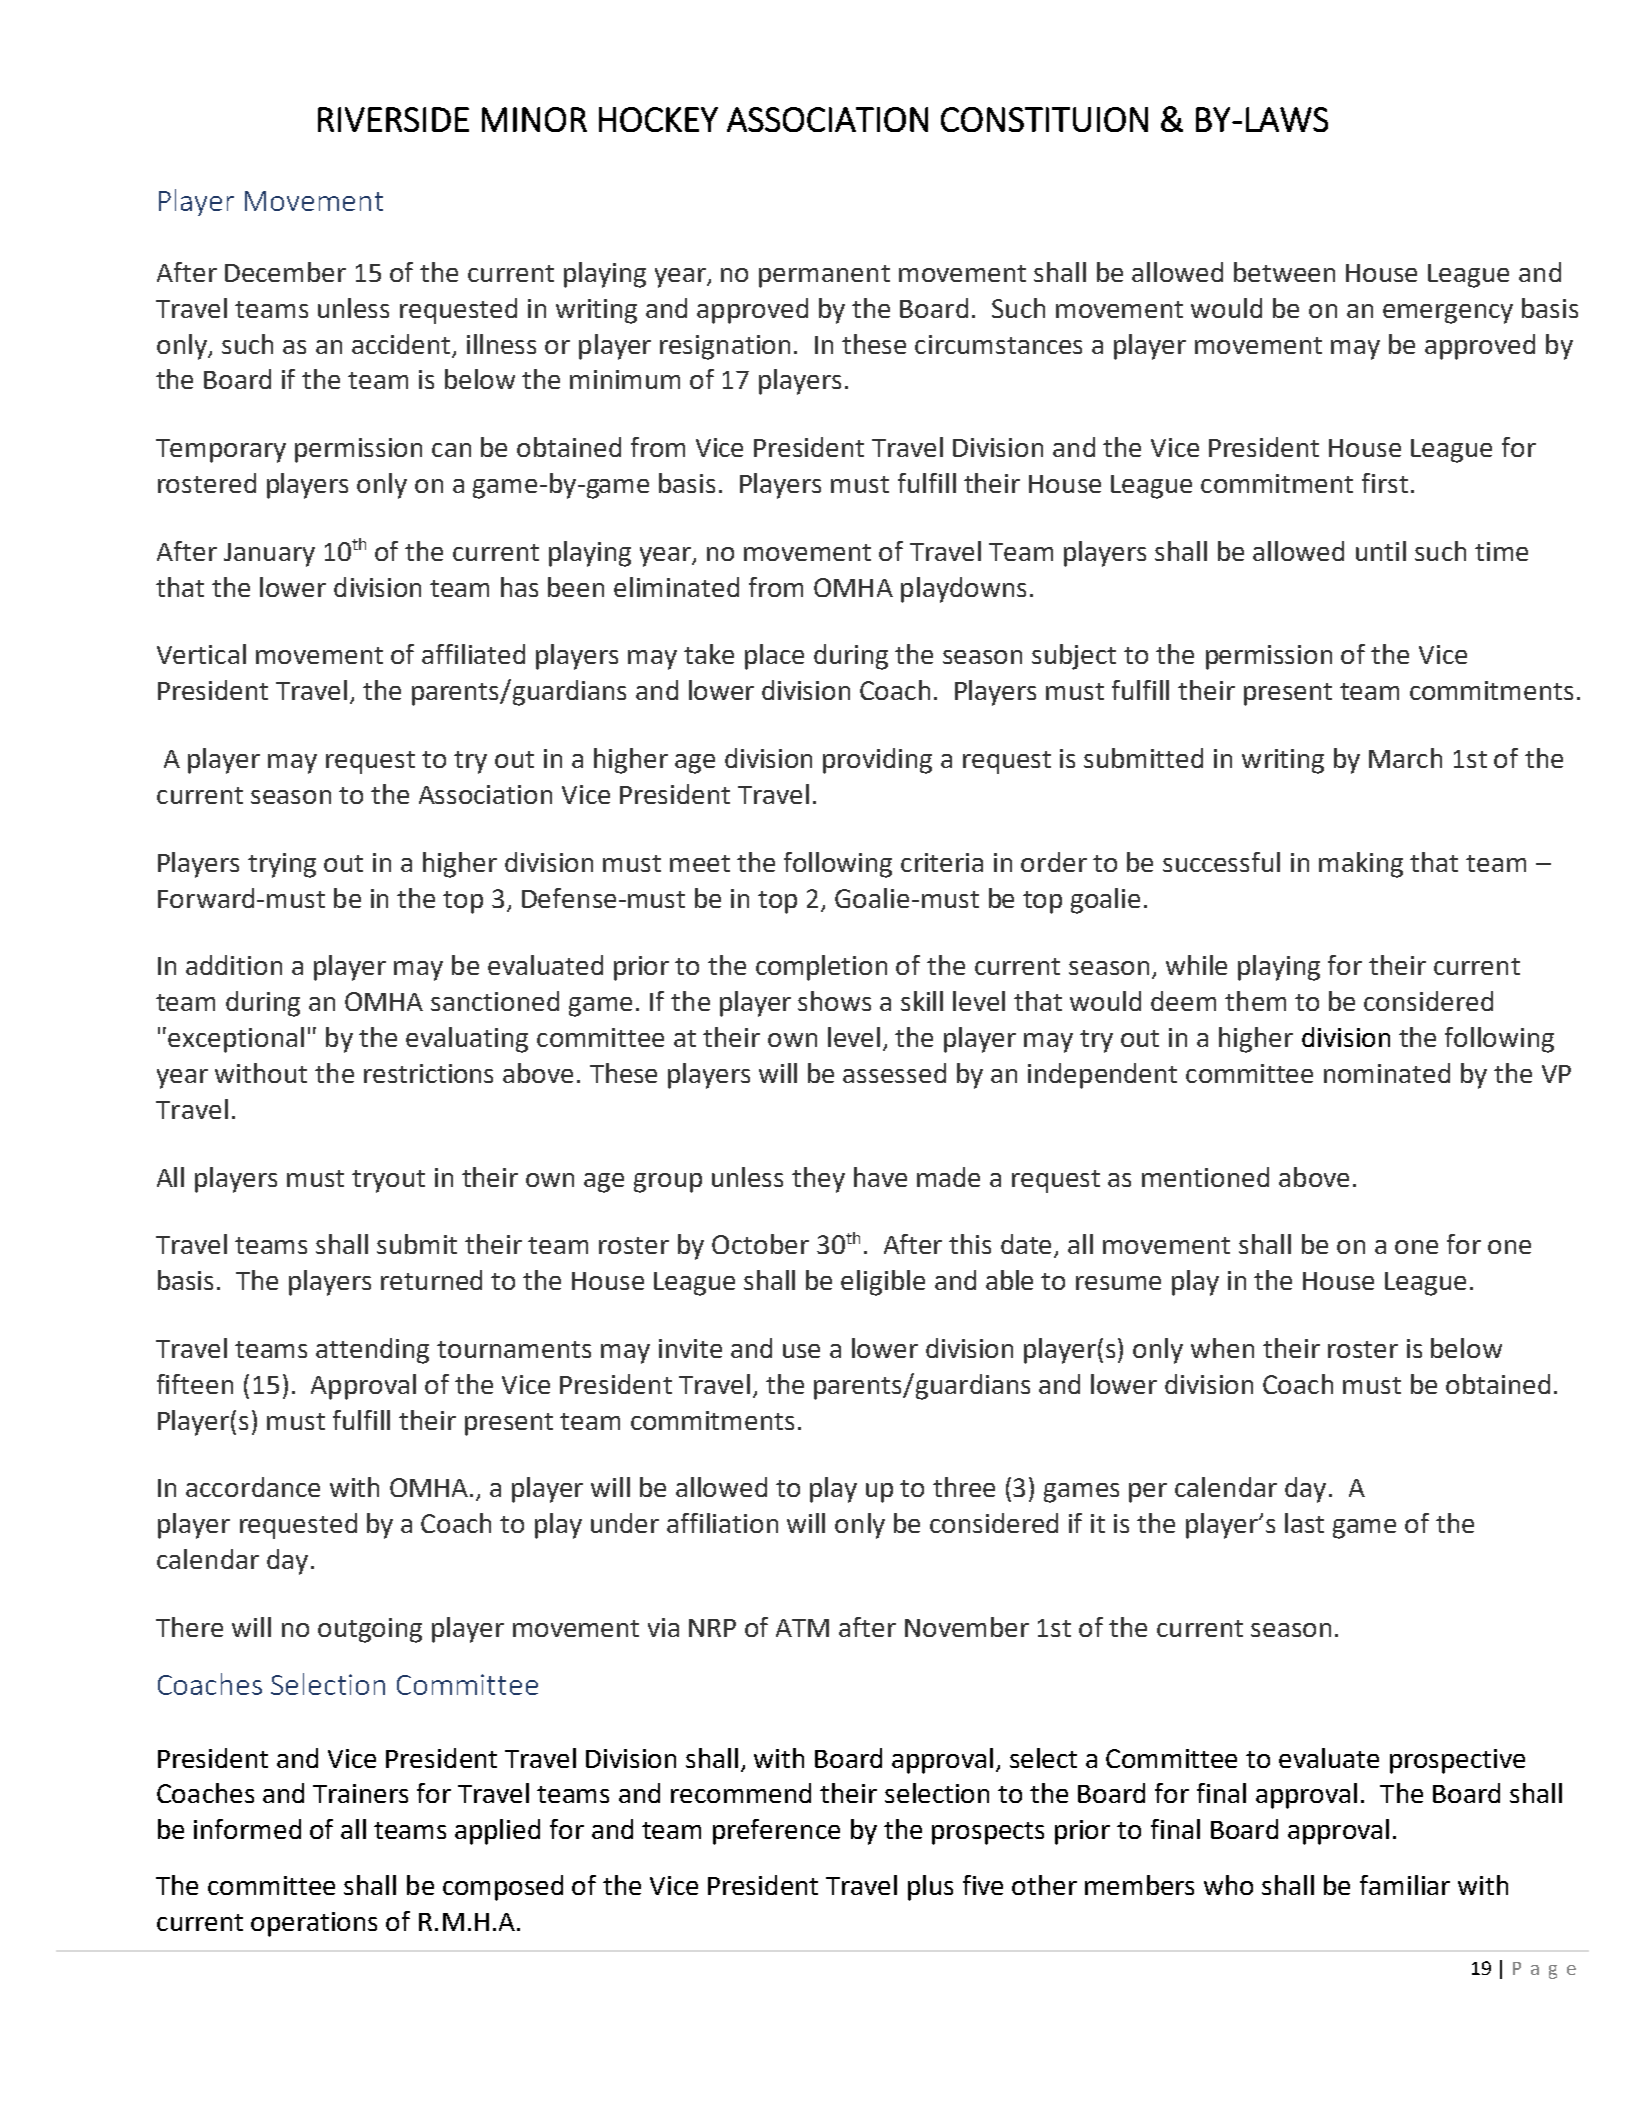  What do you see at coordinates (314, 1924) in the document?
I see `operations` at bounding box center [314, 1924].
